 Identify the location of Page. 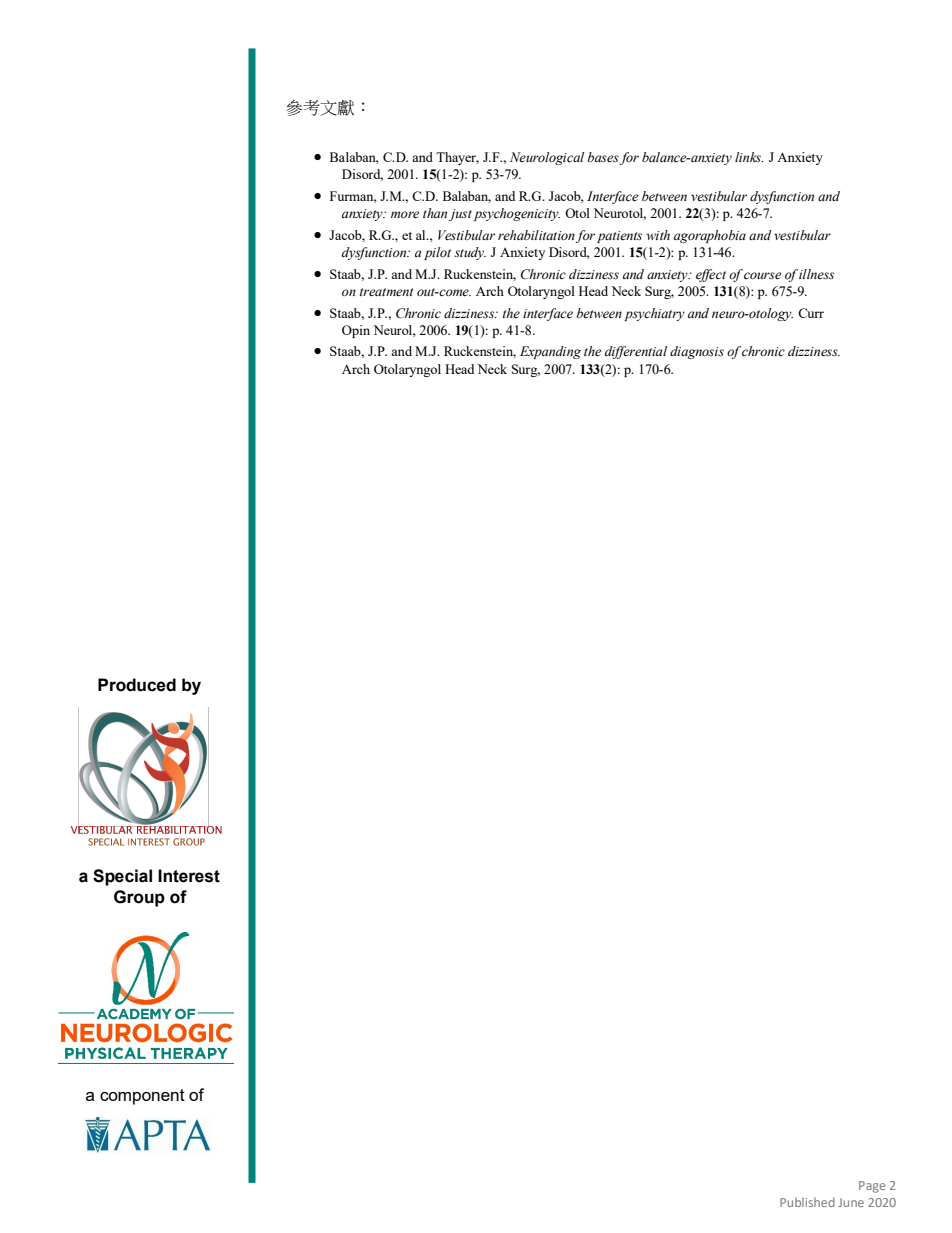
(872, 1187).
